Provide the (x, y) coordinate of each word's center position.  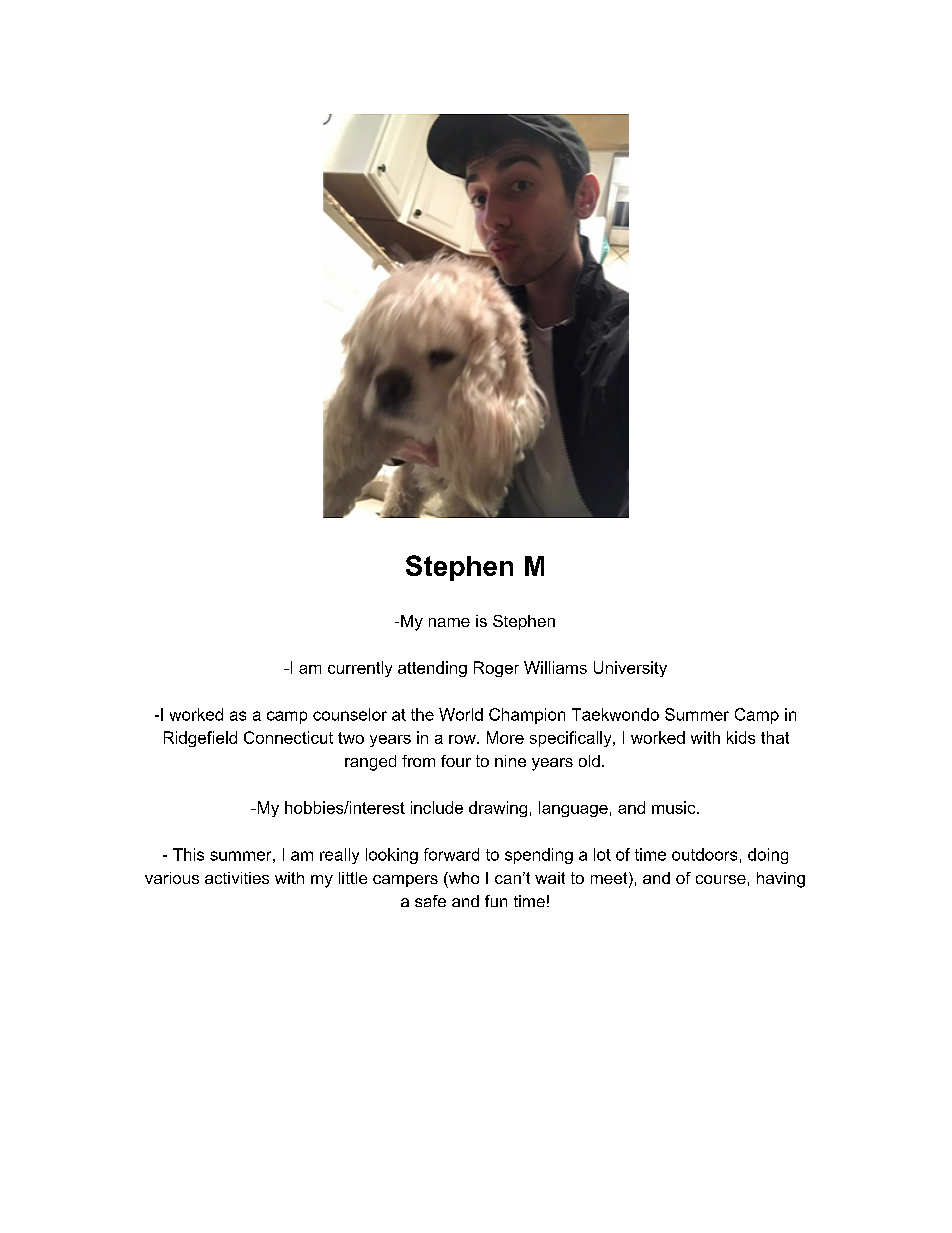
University (630, 669)
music (675, 807)
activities (237, 878)
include (437, 807)
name (449, 622)
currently (360, 669)
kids (741, 737)
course (721, 879)
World (461, 714)
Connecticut (288, 737)
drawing (498, 809)
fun (496, 901)
